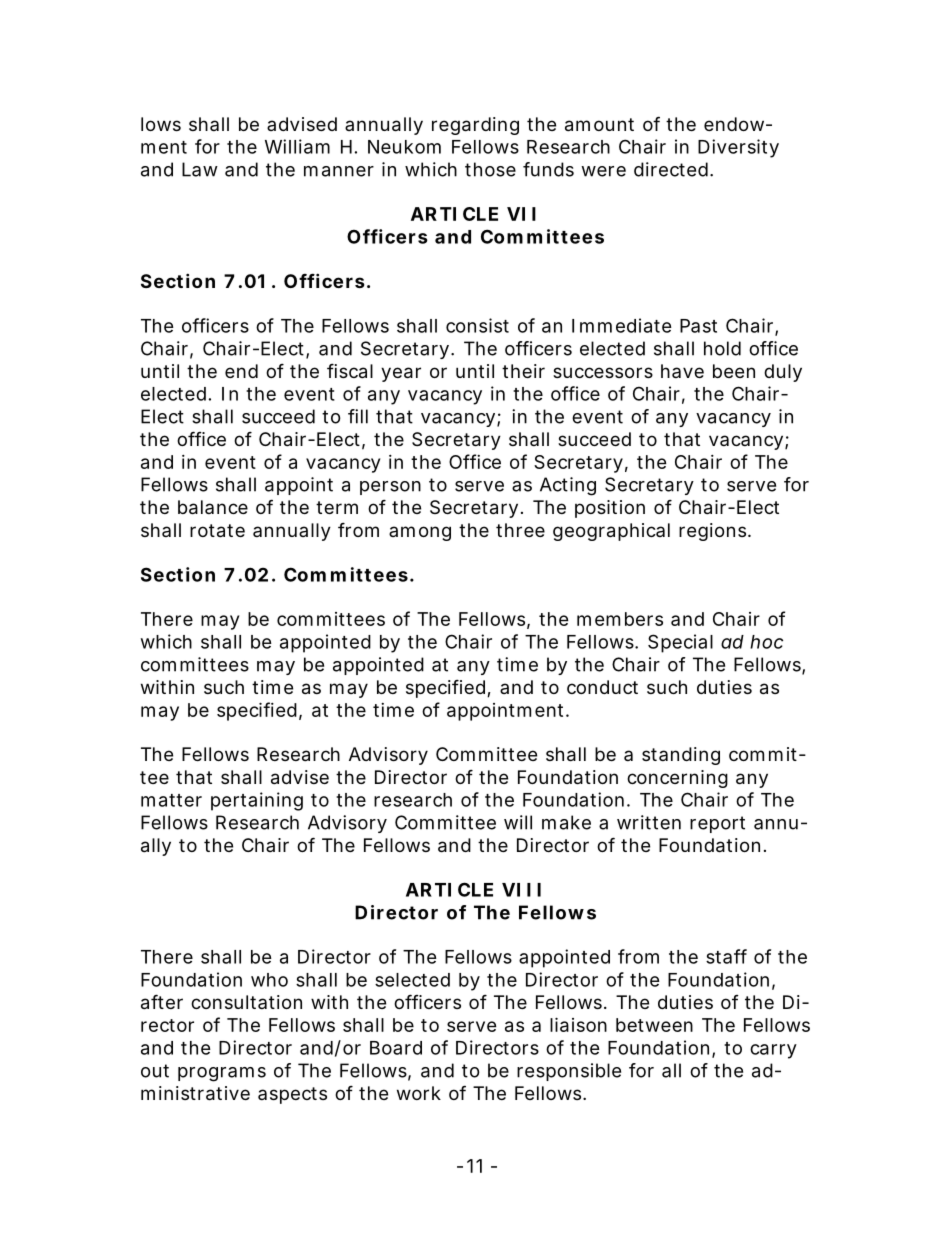 Image resolution: width=952 pixels, height=1233 pixels. Describe the element at coordinates (213, 507) in the page. I see `balance` at that location.
